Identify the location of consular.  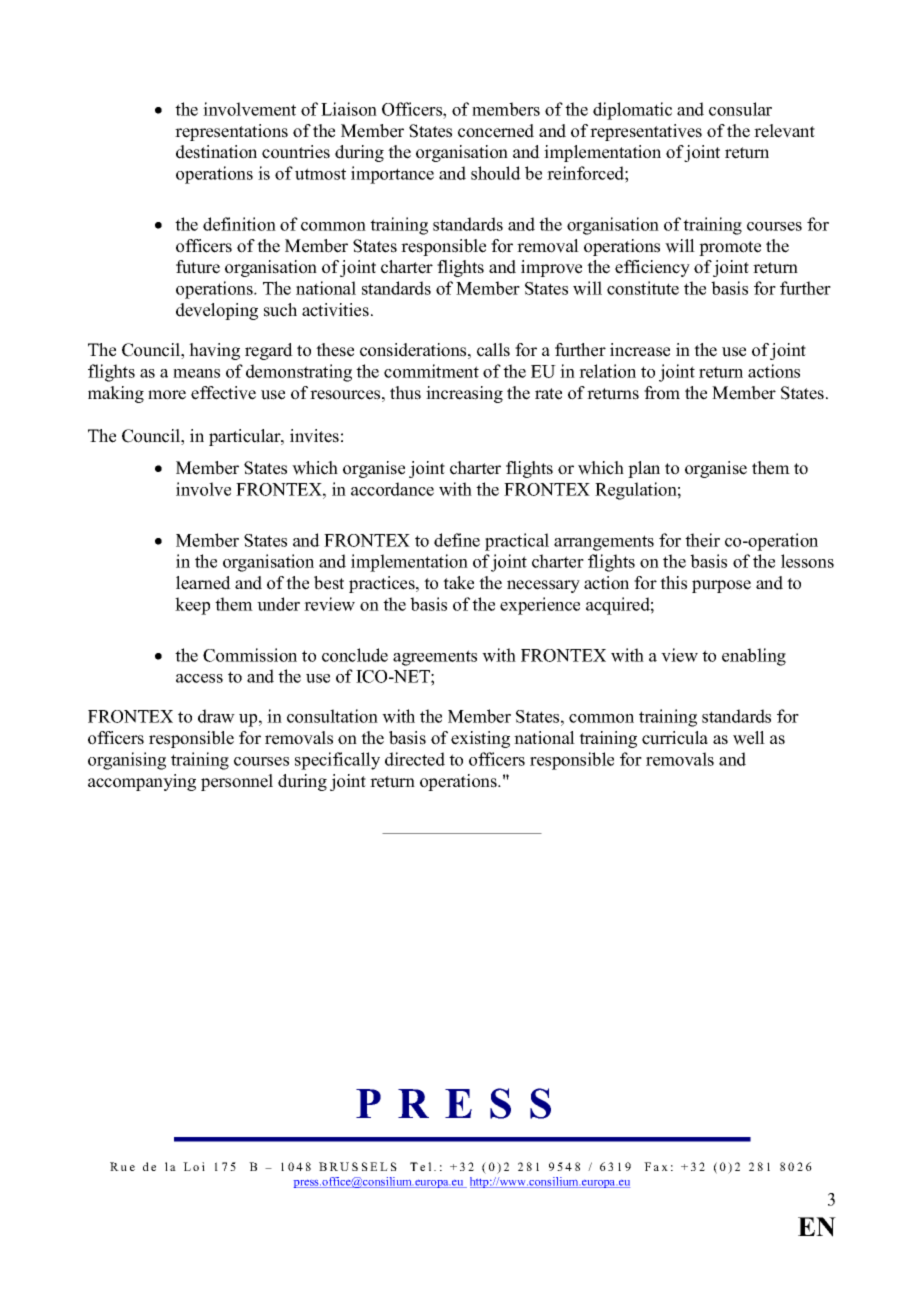
(740, 109).
